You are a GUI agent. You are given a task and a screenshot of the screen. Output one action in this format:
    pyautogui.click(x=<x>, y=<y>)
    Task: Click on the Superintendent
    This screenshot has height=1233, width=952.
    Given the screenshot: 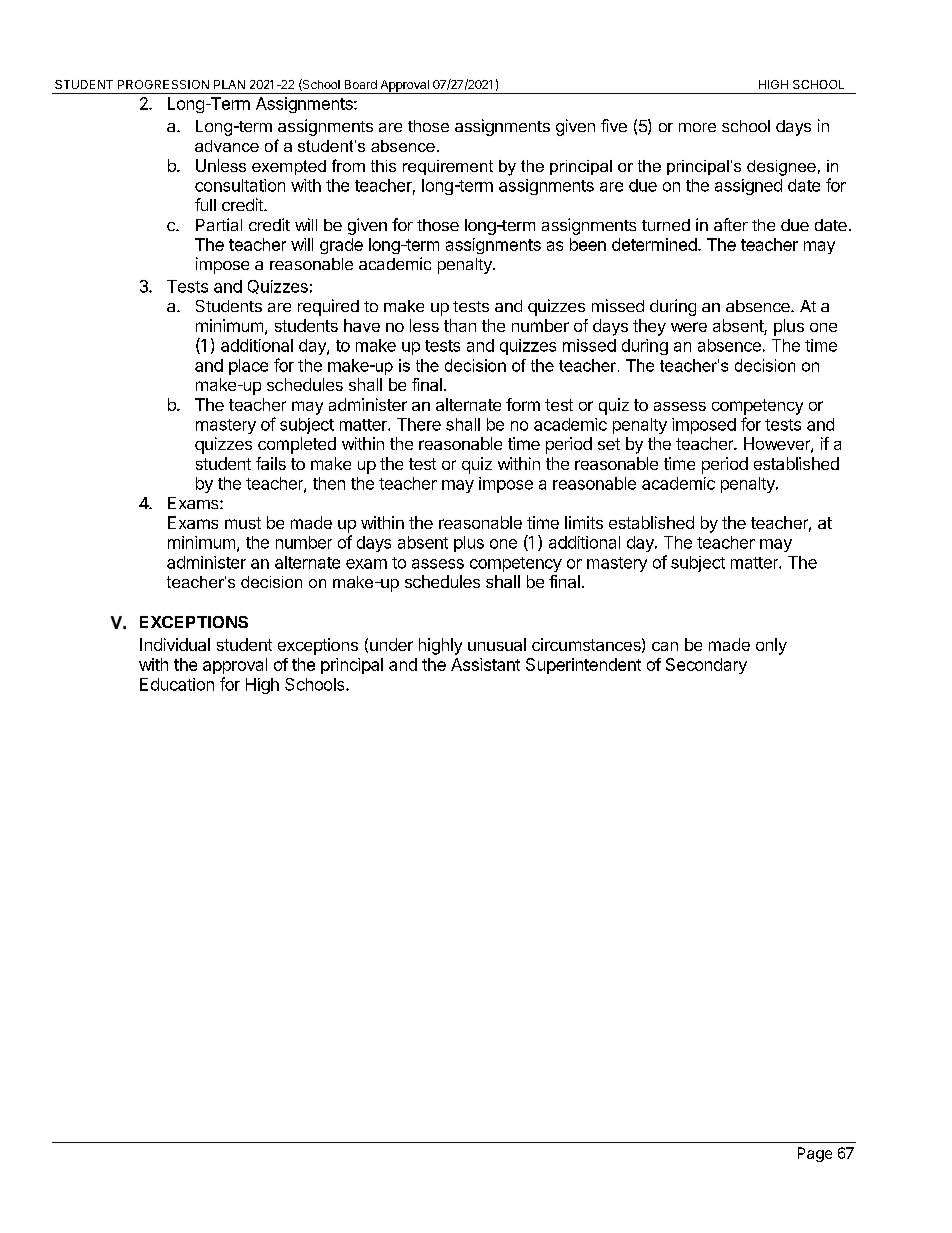 What is the action you would take?
    pyautogui.click(x=583, y=666)
